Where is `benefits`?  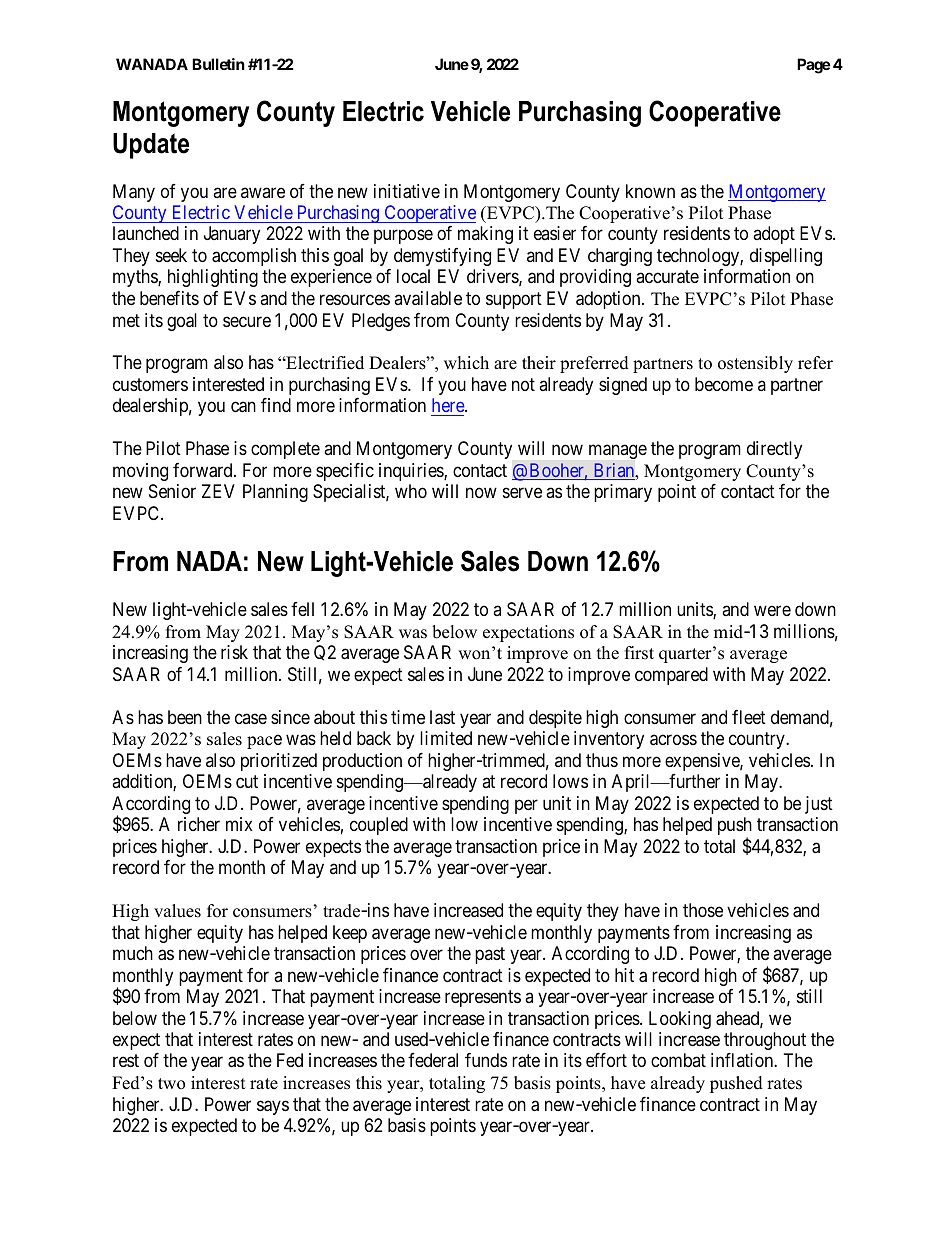
benefits is located at coordinates (169, 298).
